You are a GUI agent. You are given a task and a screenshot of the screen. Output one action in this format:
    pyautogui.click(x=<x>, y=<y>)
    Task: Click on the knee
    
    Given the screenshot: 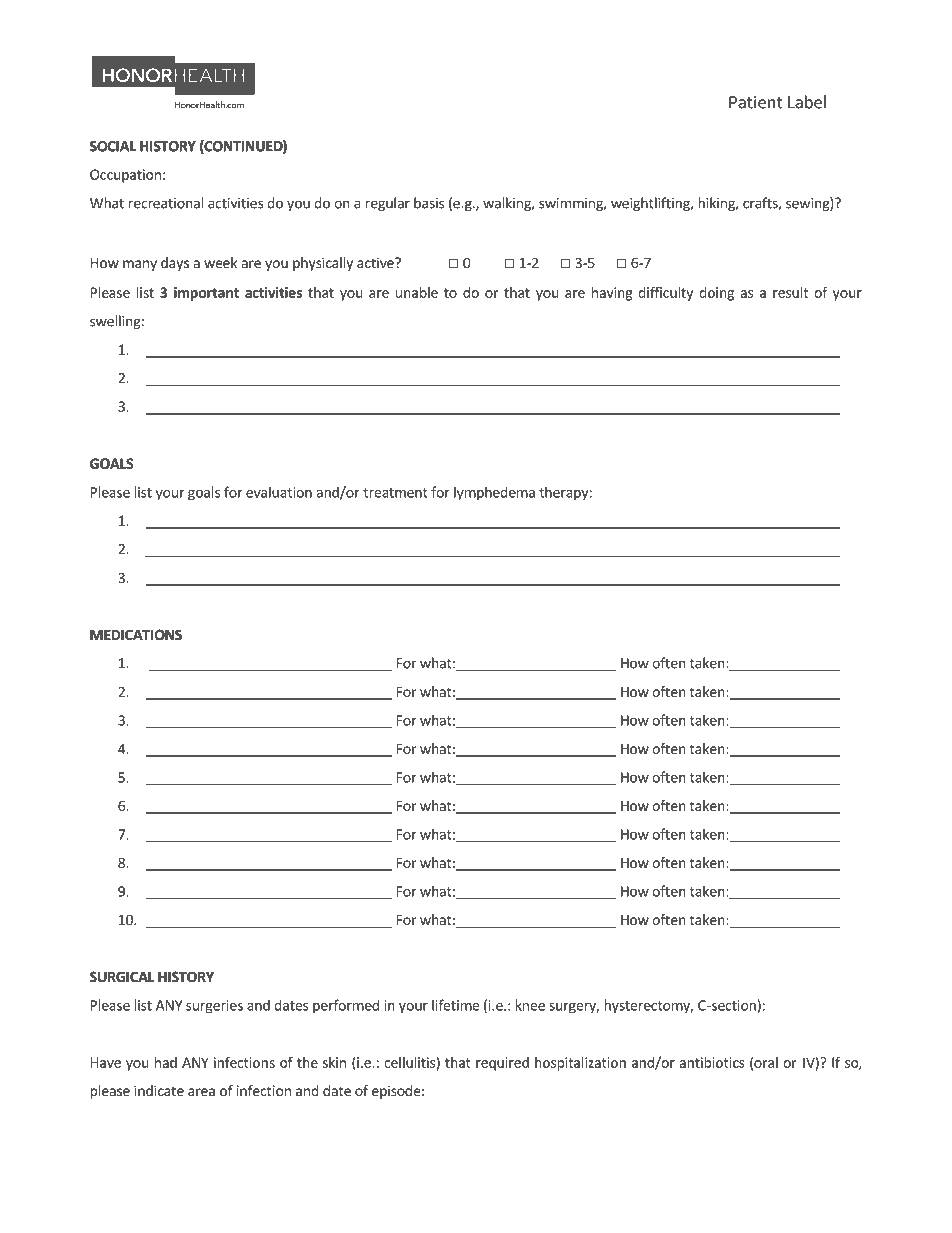 What is the action you would take?
    pyautogui.click(x=530, y=1005)
